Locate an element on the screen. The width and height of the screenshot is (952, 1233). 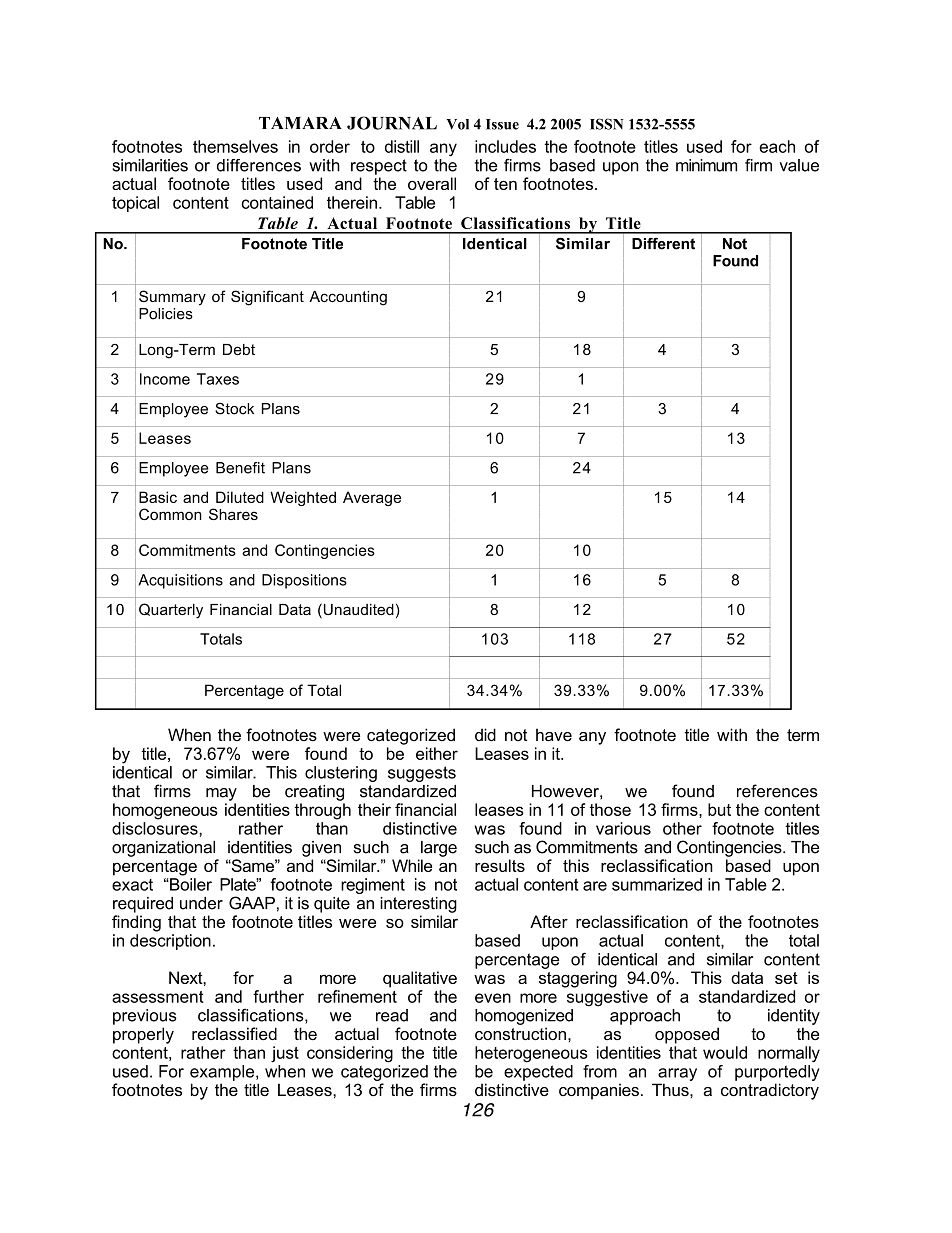
minimum is located at coordinates (706, 165).
